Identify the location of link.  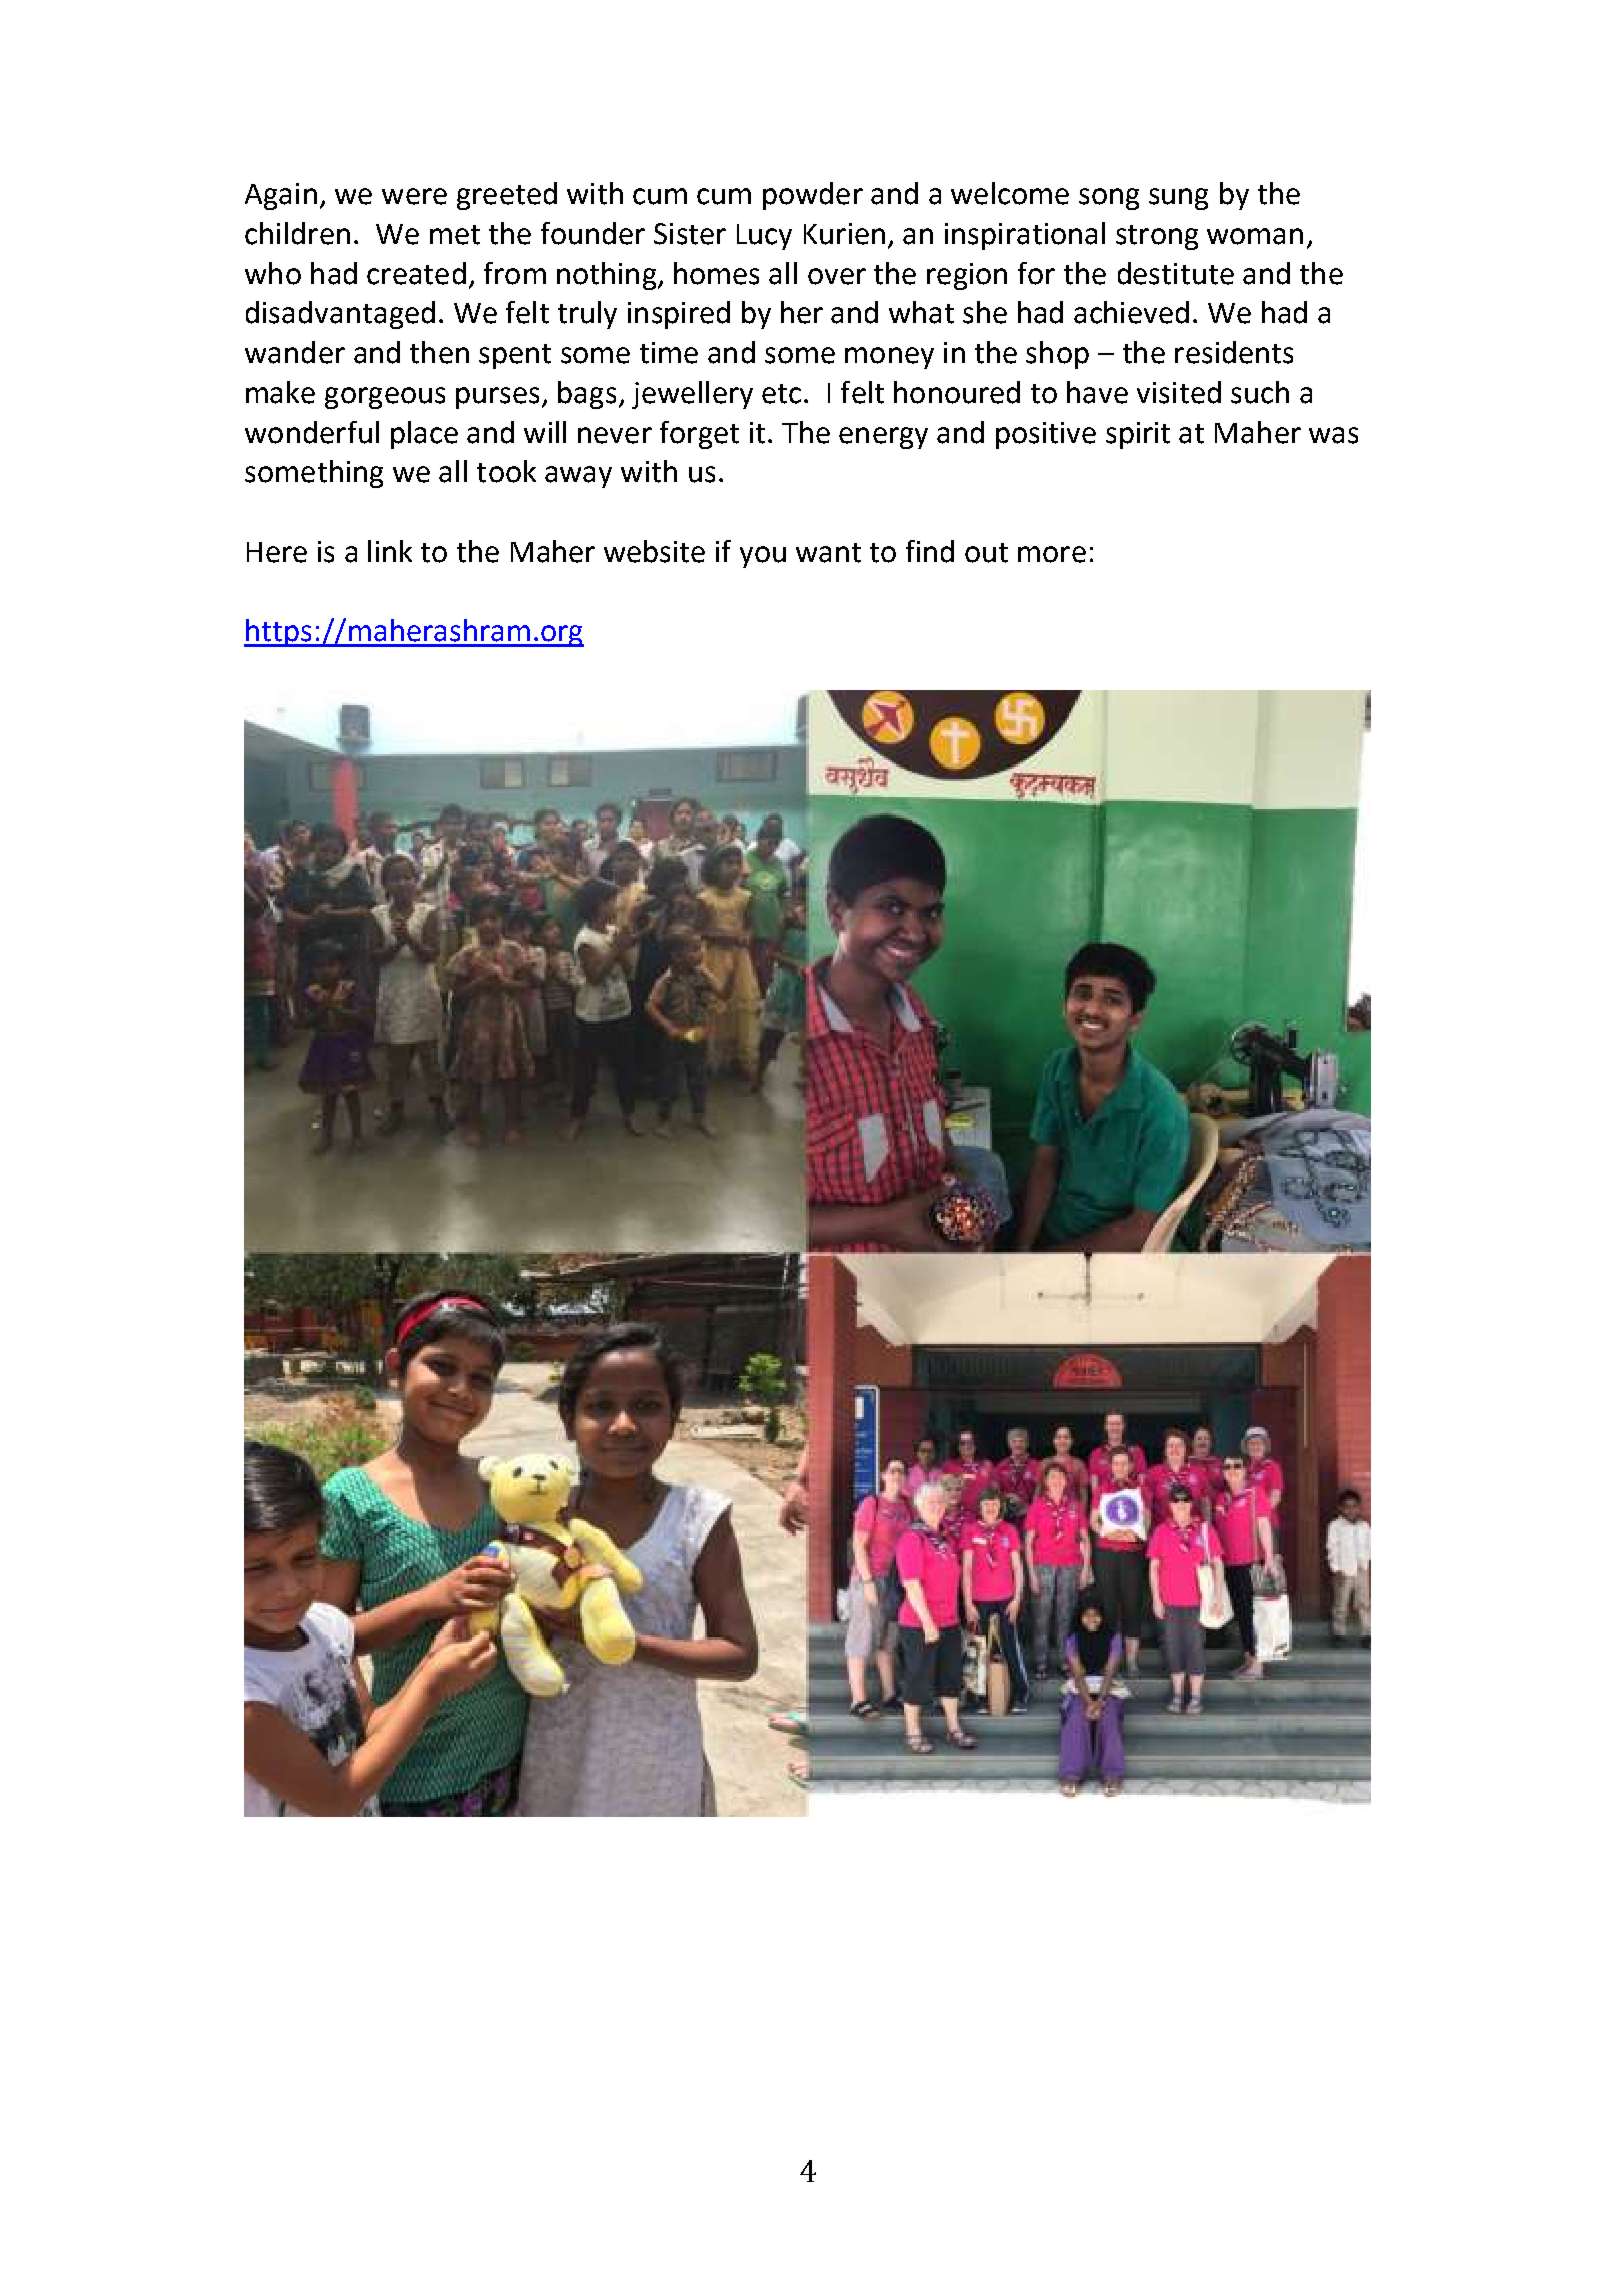
(390, 551).
